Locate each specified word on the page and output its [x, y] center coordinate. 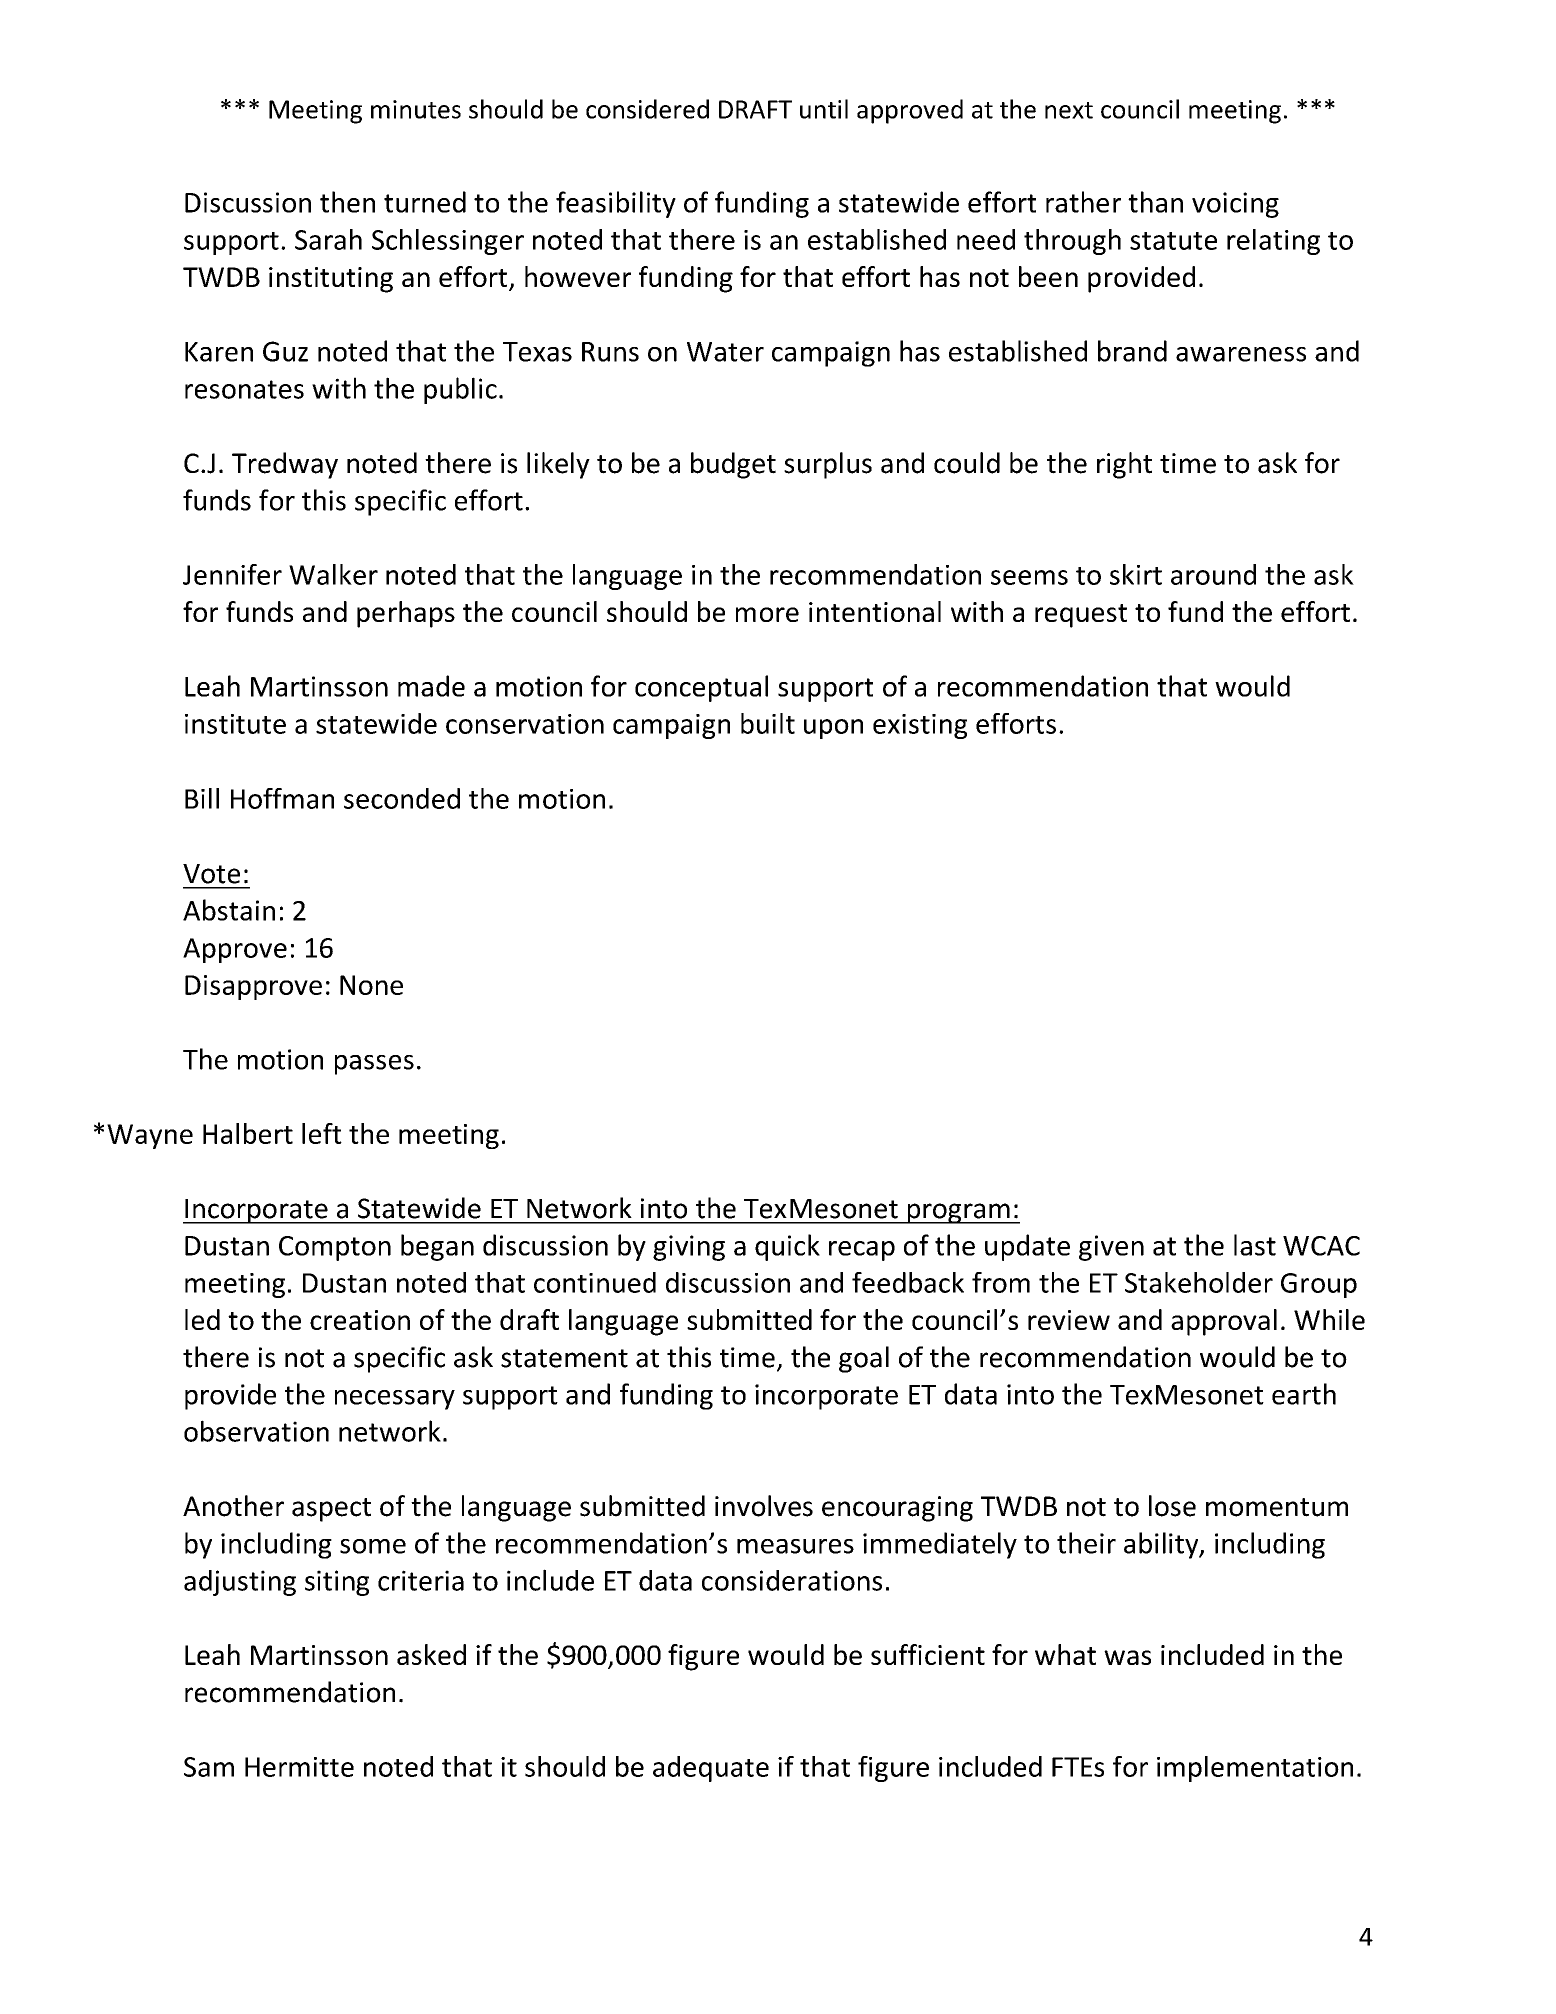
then [347, 202]
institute [235, 724]
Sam [209, 1767]
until [824, 109]
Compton [335, 1248]
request [1081, 616]
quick [787, 1247]
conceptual [701, 688]
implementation [1255, 1769]
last [1255, 1245]
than [1155, 202]
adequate [711, 1769]
